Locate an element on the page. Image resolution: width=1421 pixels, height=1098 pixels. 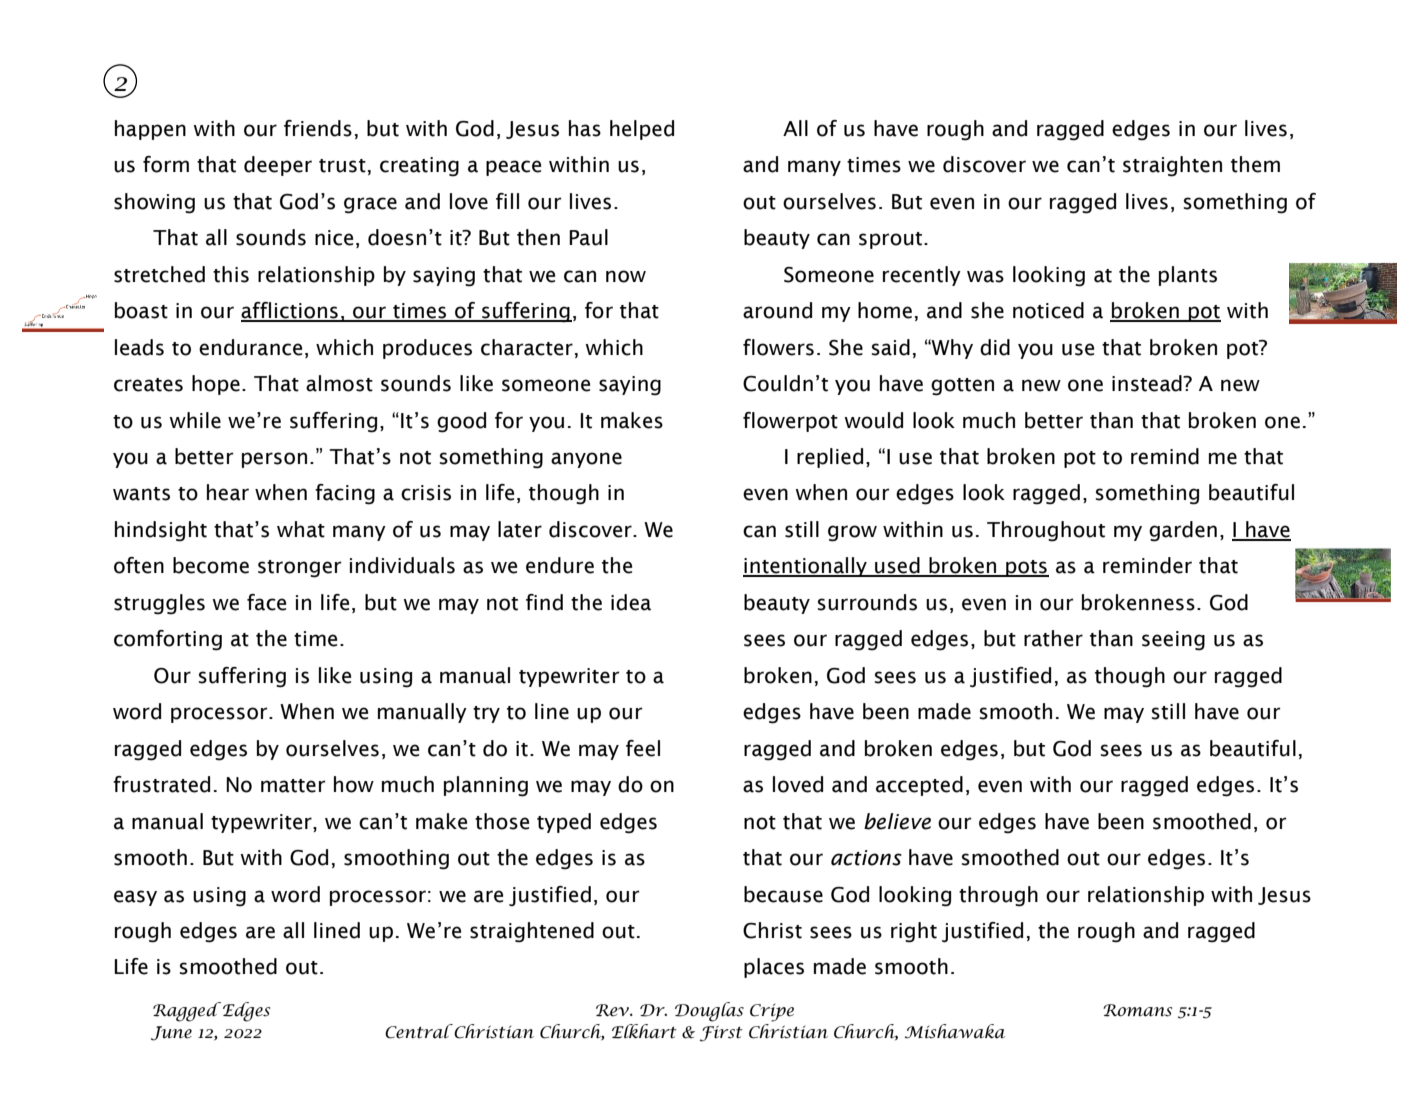
them is located at coordinates (1255, 164).
